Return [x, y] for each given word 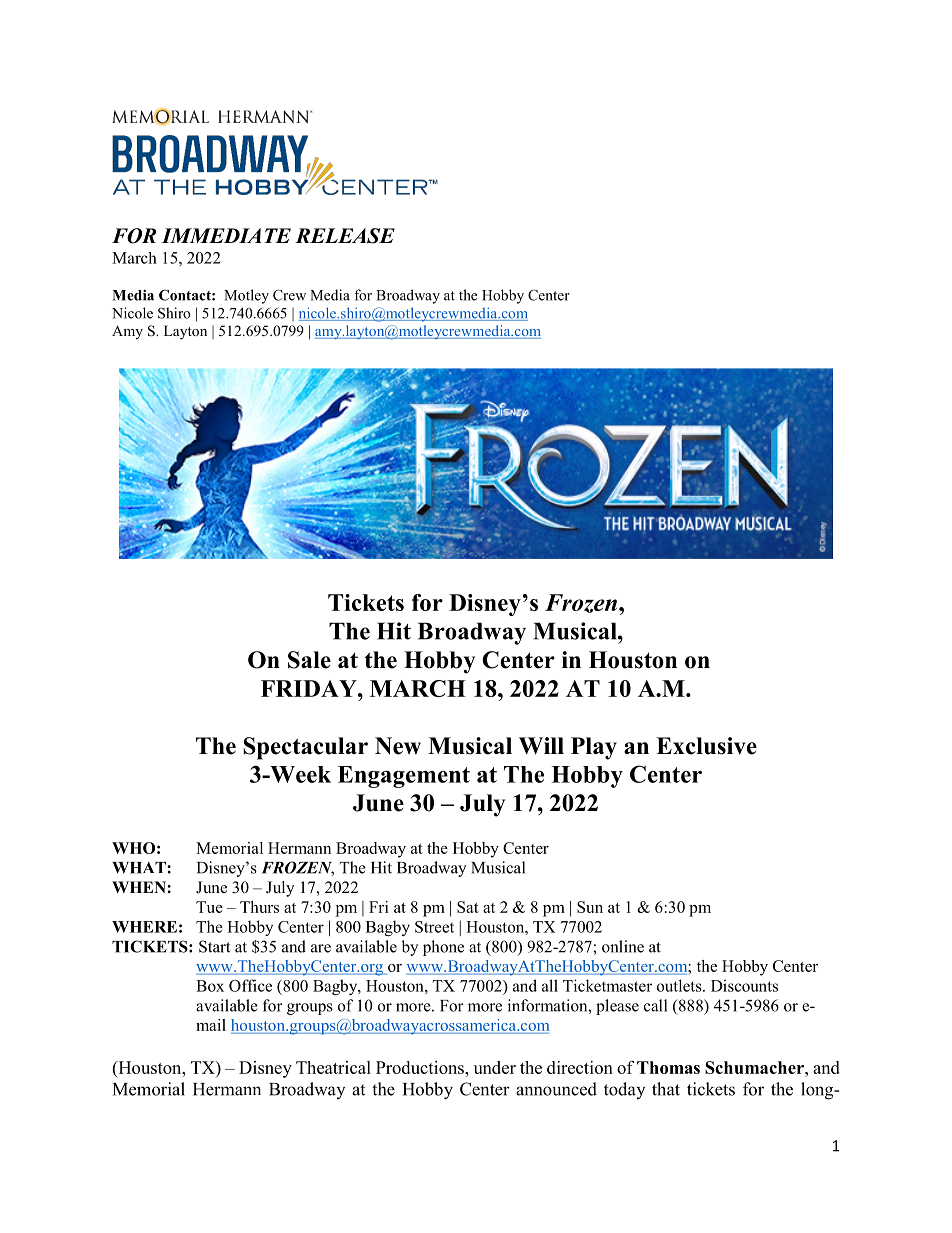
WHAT [140, 868]
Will [541, 746]
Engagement [404, 777]
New [398, 746]
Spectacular [305, 748]
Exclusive [706, 746]
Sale [309, 660]
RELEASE [345, 236]
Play [594, 748]
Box [210, 986]
